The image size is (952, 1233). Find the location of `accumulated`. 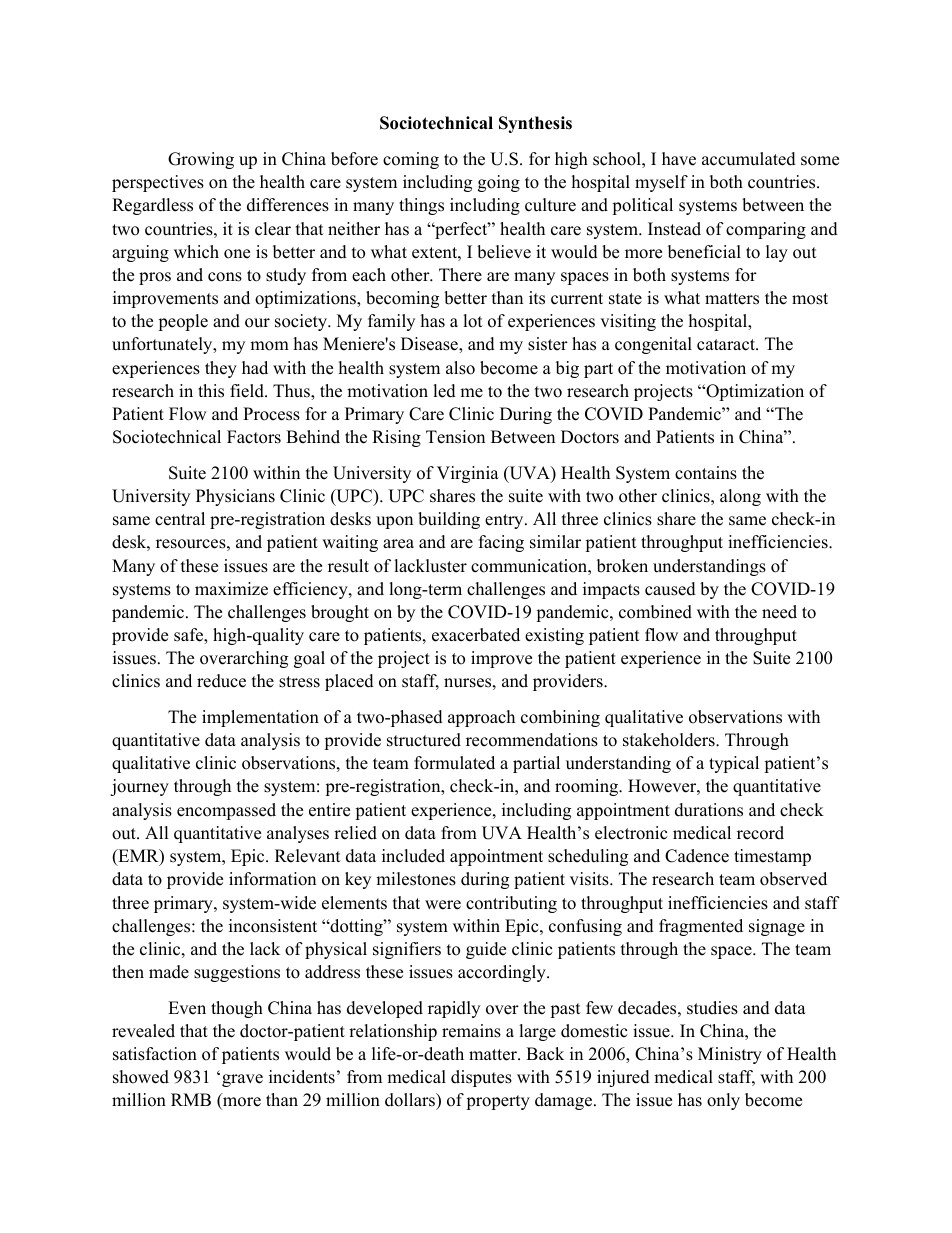

accumulated is located at coordinates (749, 159).
